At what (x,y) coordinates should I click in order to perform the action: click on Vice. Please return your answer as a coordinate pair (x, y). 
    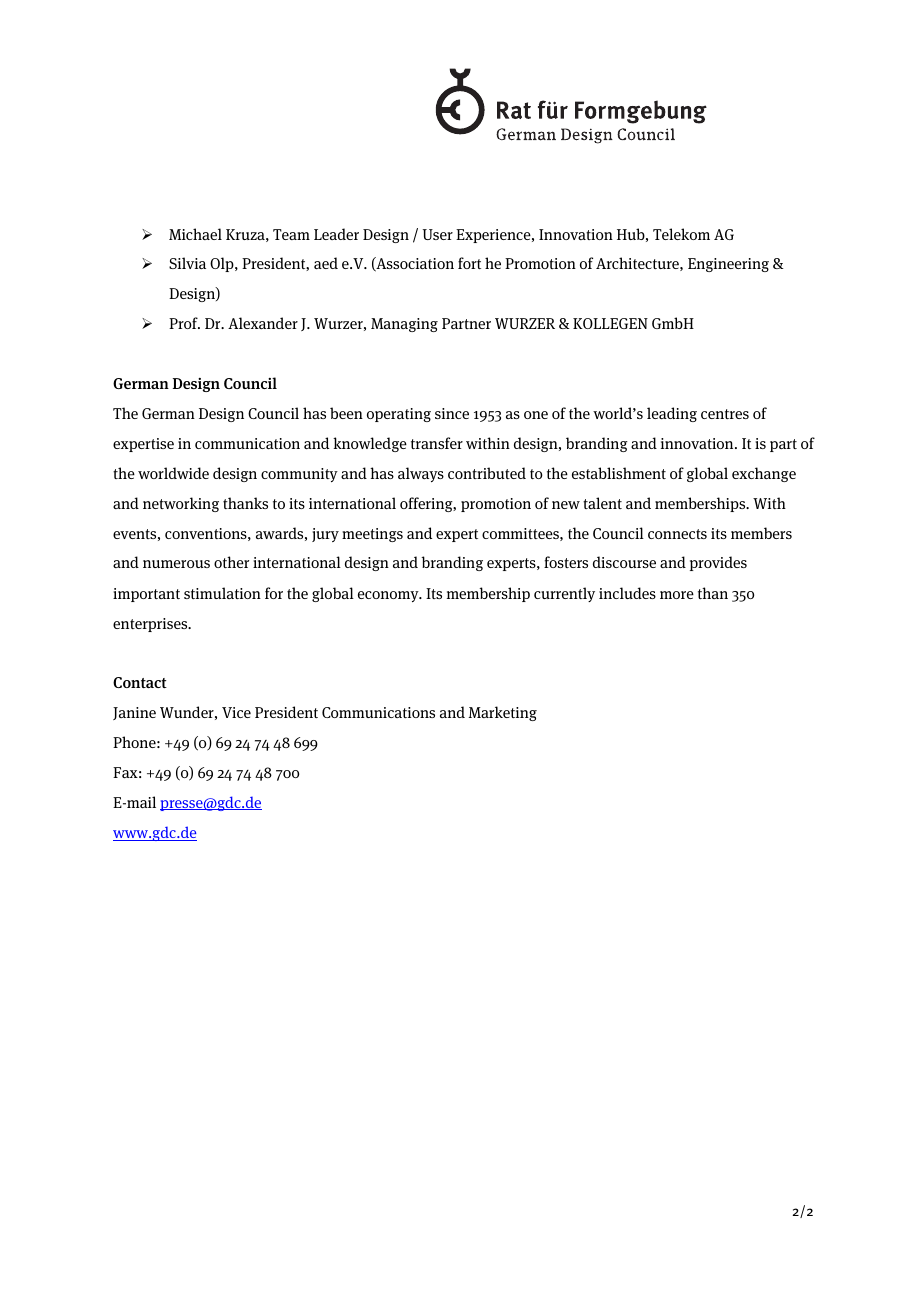
    Looking at the image, I should click on (236, 712).
